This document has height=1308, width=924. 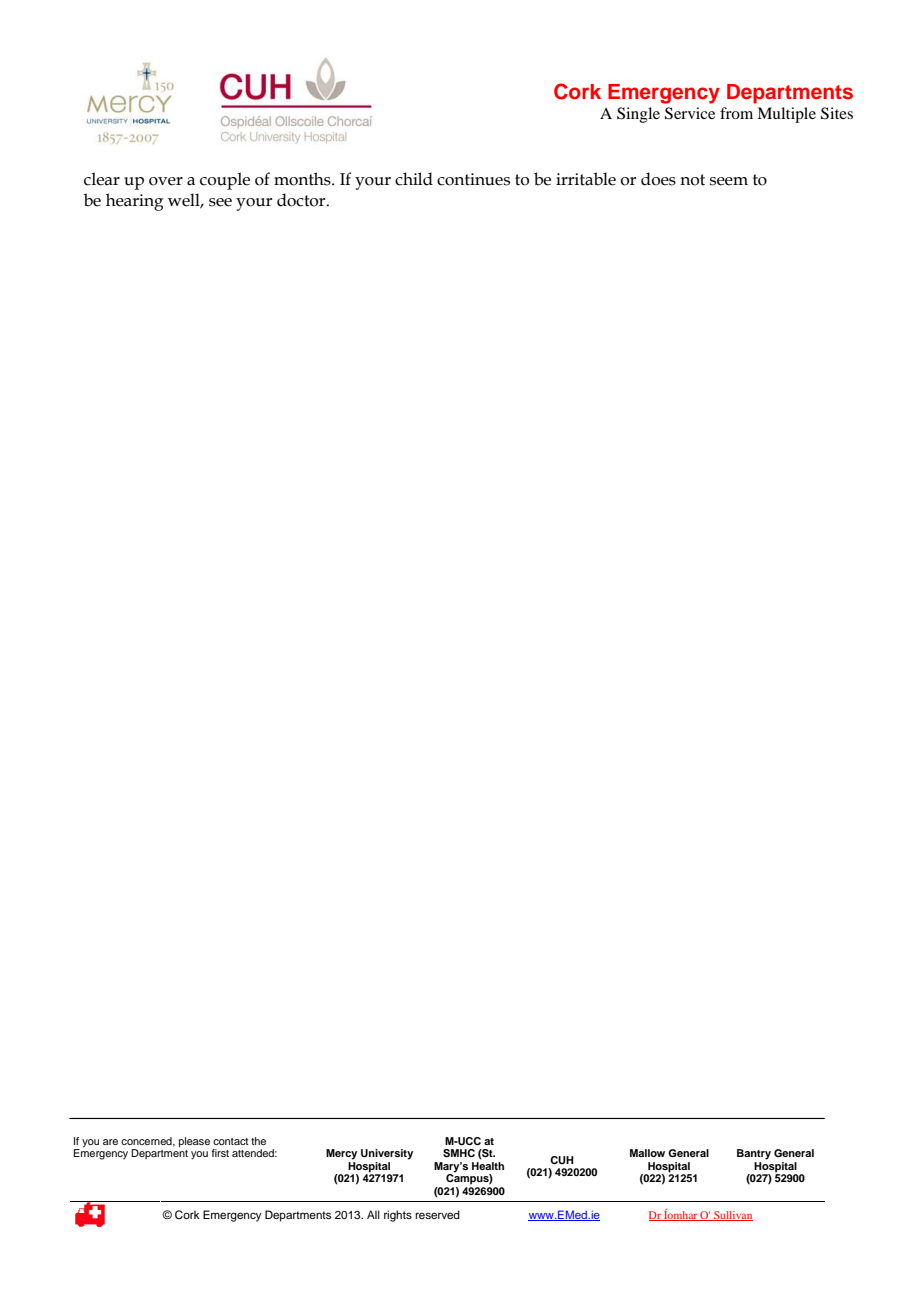 I want to click on please, so click(x=194, y=1142).
